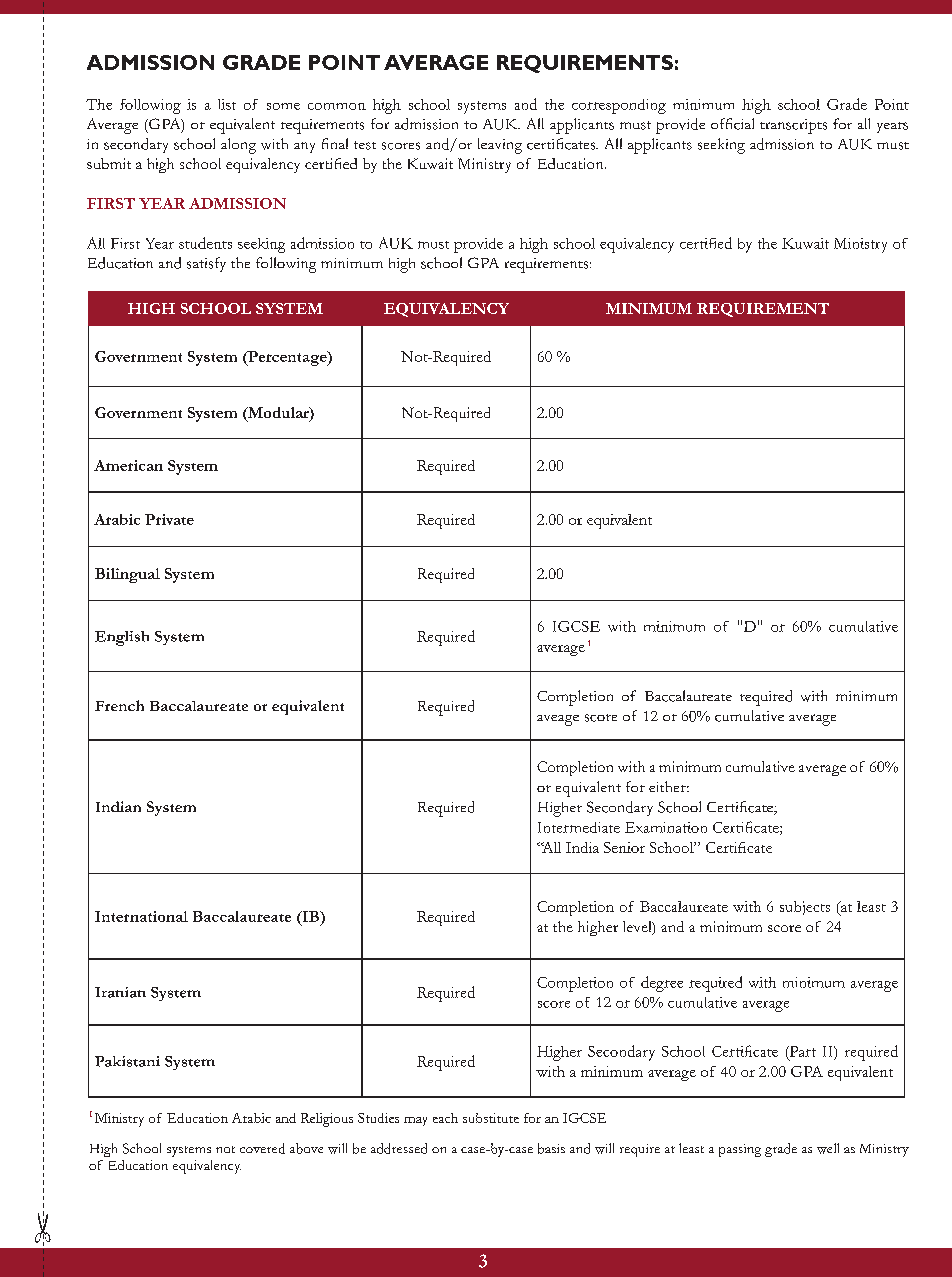  What do you see at coordinates (793, 126) in the page?
I see `transcripts` at bounding box center [793, 126].
